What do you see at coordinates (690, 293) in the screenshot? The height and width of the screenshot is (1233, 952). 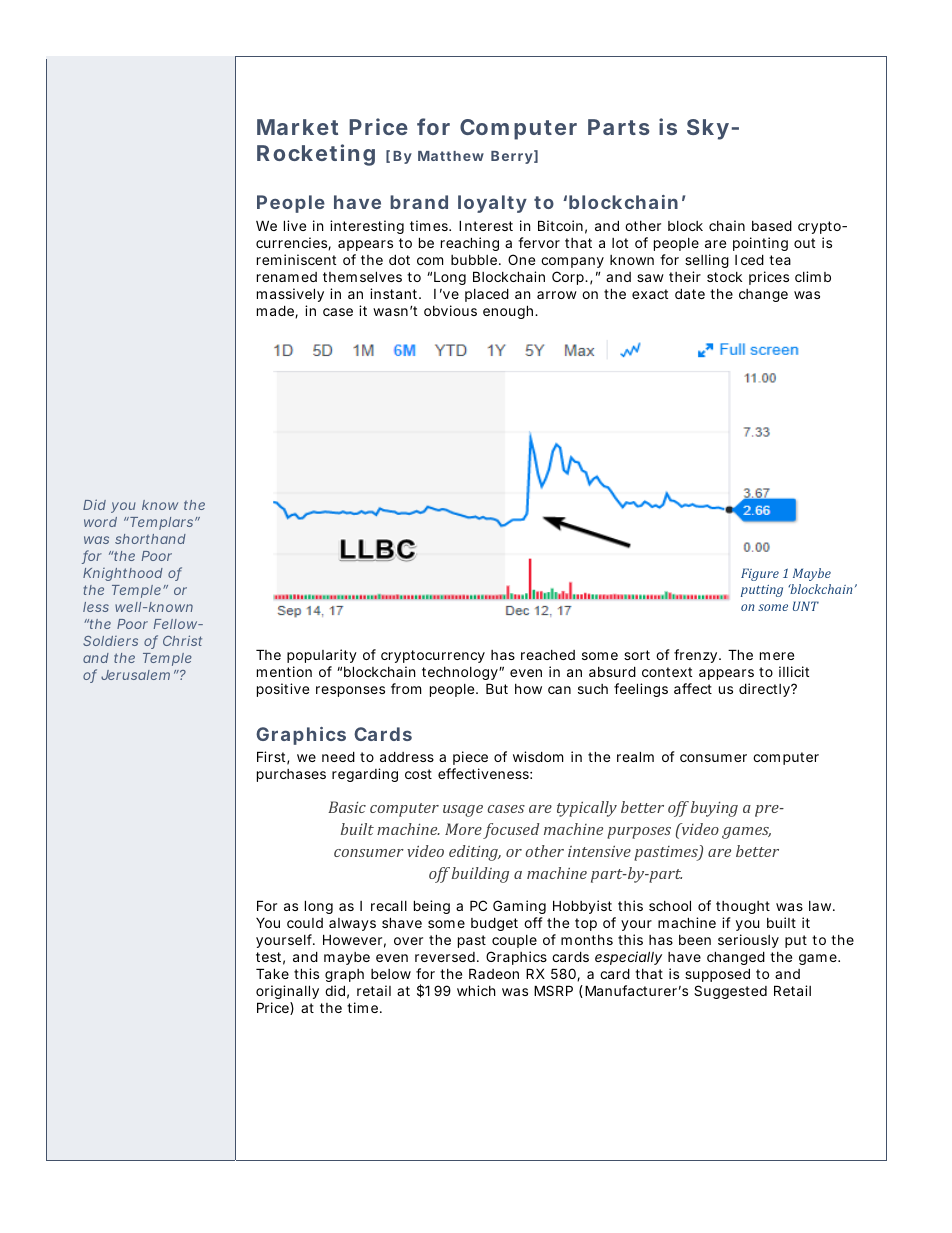 I see `date` at bounding box center [690, 293].
